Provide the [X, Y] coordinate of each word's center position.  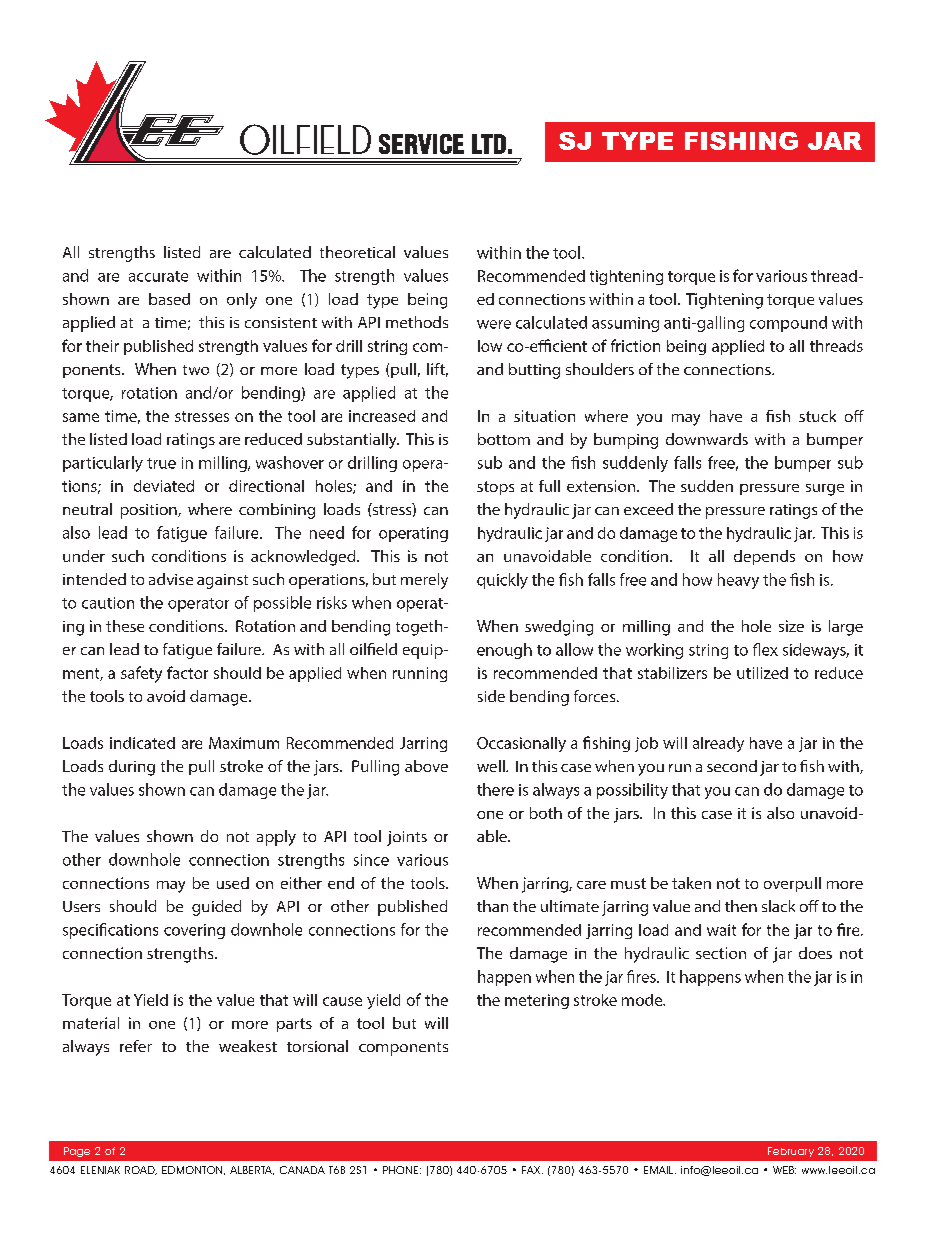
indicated [142, 743]
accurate [158, 276]
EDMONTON [193, 1170]
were [494, 324]
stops [495, 488]
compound [788, 324]
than [492, 906]
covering [194, 931]
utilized [762, 673]
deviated [164, 486]
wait [721, 930]
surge [825, 490]
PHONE [400, 1170]
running [420, 674]
